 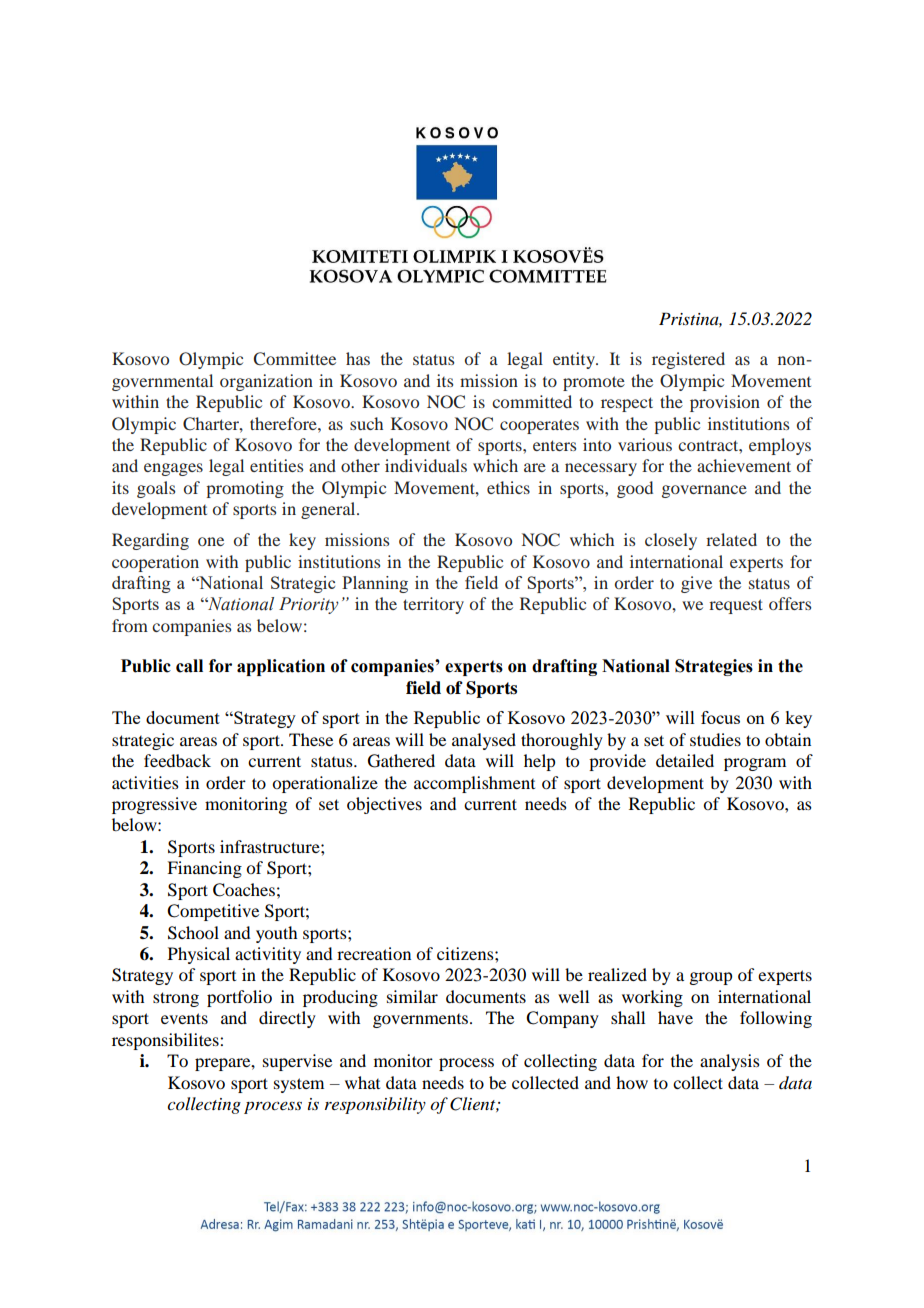 What do you see at coordinates (212, 424) in the screenshot?
I see `Charter` at bounding box center [212, 424].
